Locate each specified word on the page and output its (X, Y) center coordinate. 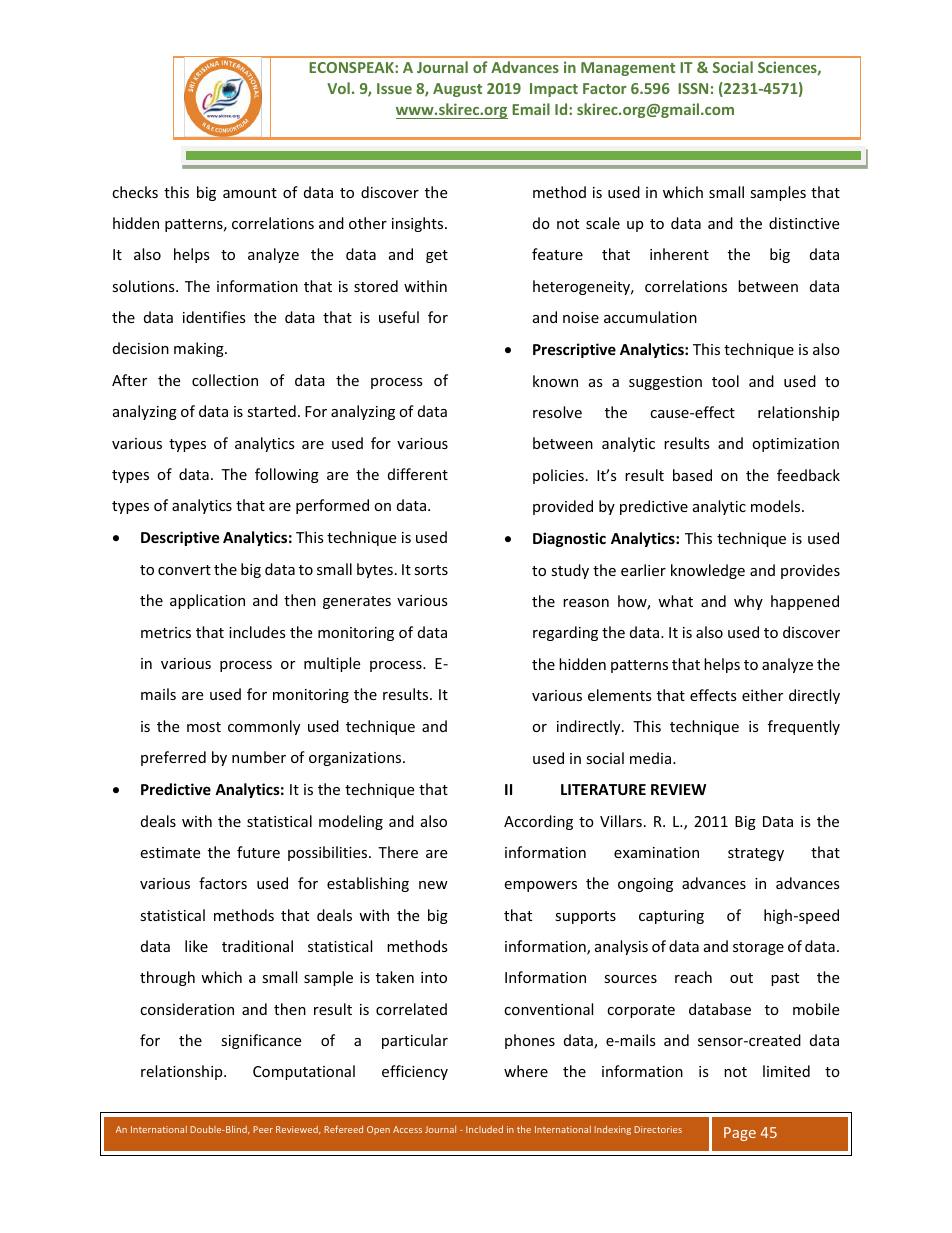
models (777, 506)
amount (250, 193)
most (204, 727)
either (762, 695)
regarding (565, 633)
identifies (214, 317)
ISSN (693, 88)
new (433, 885)
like (196, 946)
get (437, 256)
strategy (756, 854)
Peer (263, 1129)
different (418, 474)
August (457, 90)
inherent (679, 254)
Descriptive (180, 538)
